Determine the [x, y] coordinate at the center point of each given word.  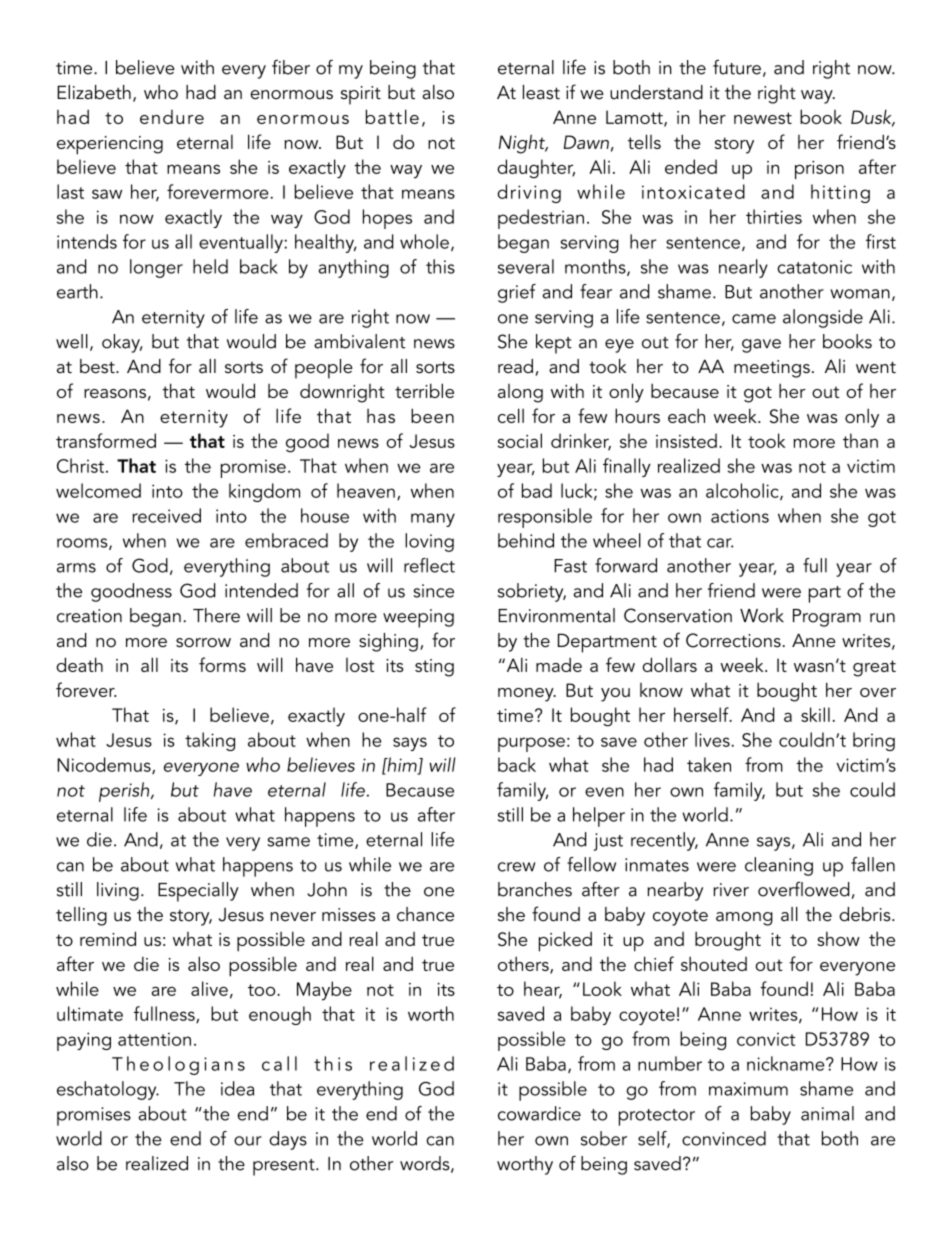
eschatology [108, 1090]
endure [172, 117]
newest [763, 118]
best [98, 366]
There [216, 615]
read [515, 366]
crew [516, 867]
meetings [772, 369]
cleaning [779, 866]
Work [762, 615]
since [434, 591]
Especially [198, 892]
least [541, 92]
